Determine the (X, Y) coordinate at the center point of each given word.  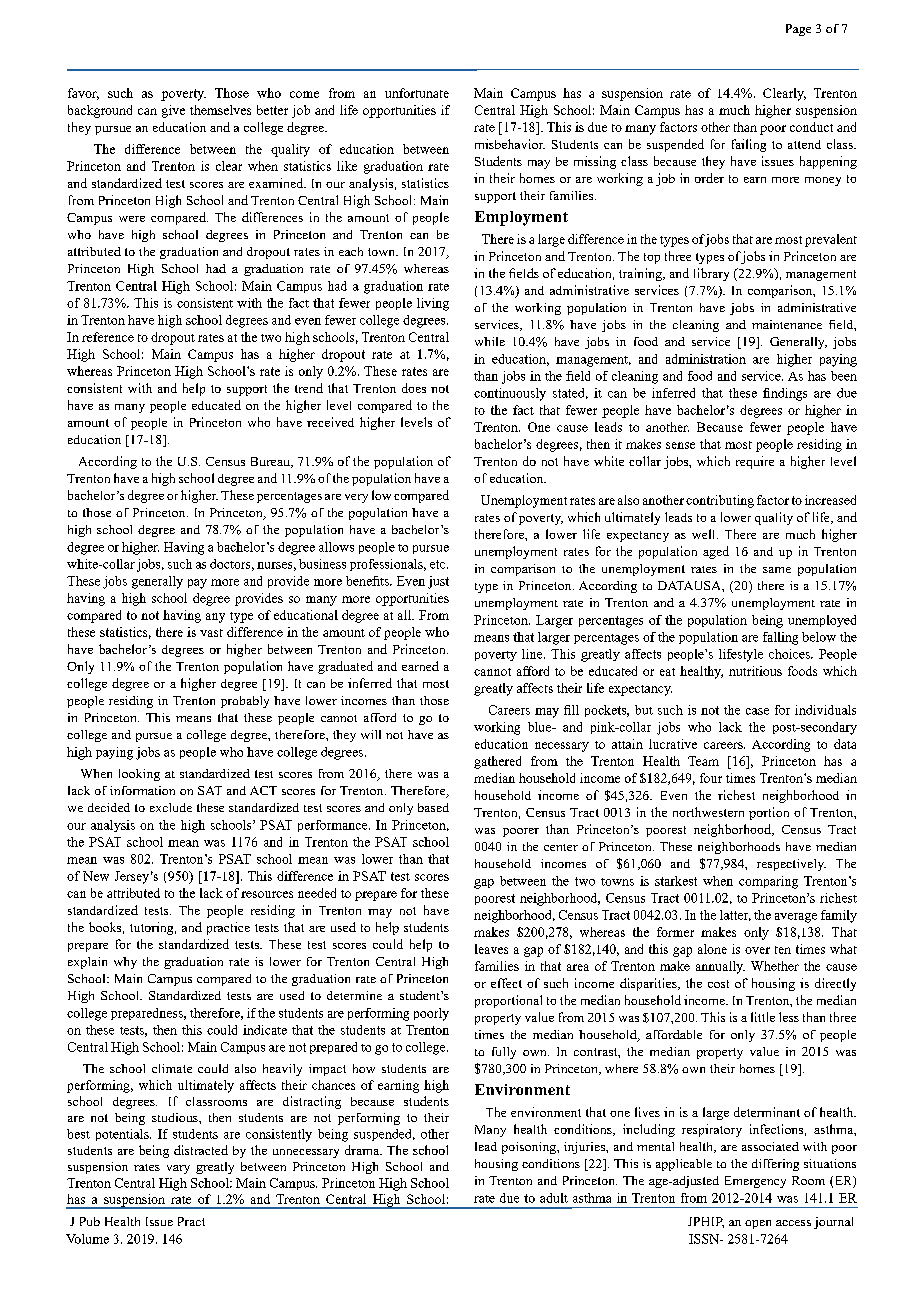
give (173, 111)
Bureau (271, 462)
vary (178, 1169)
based (433, 807)
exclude (171, 807)
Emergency (755, 1182)
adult (554, 1198)
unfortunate (417, 93)
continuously (510, 394)
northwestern (708, 812)
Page (798, 30)
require (755, 462)
